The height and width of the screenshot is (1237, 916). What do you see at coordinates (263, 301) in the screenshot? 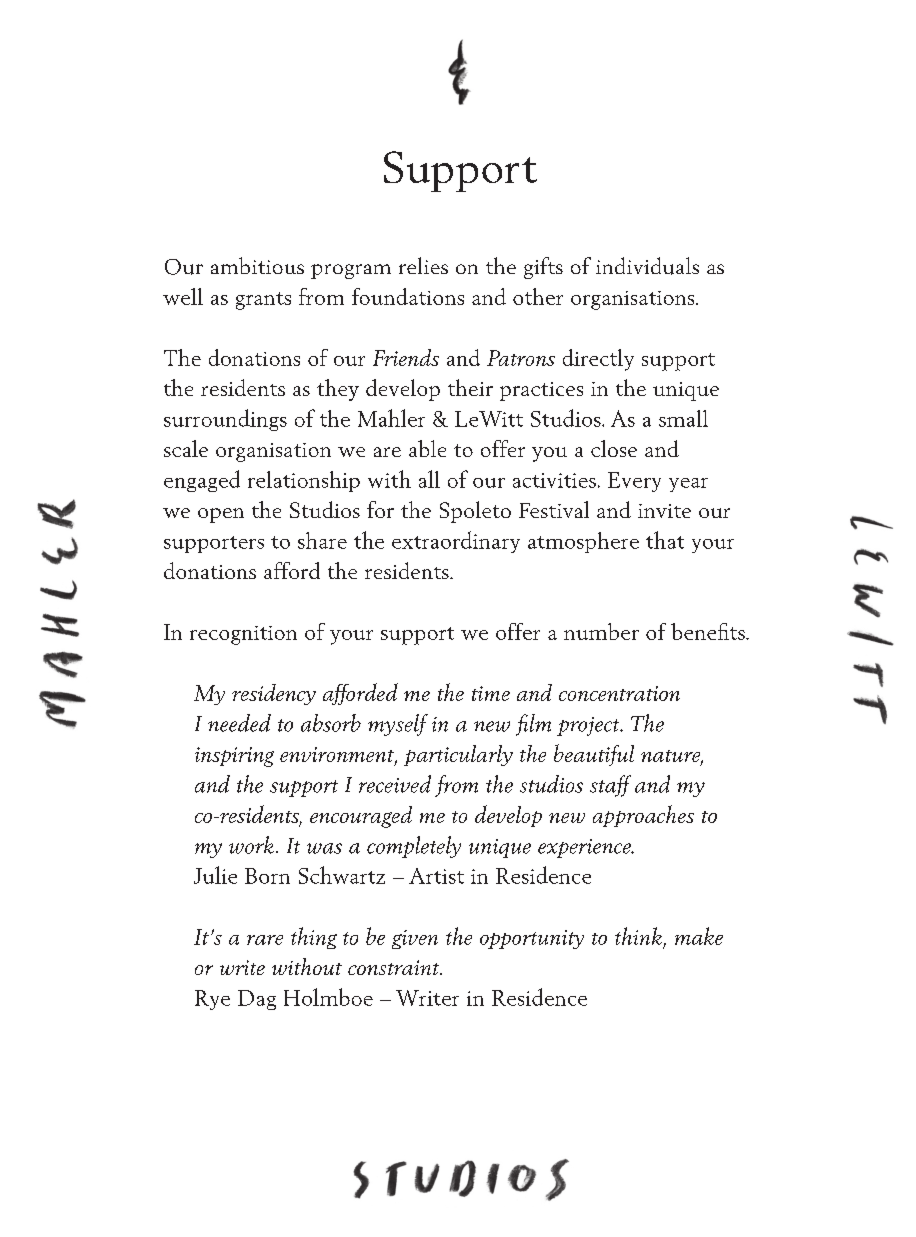
I see `grants` at bounding box center [263, 301].
